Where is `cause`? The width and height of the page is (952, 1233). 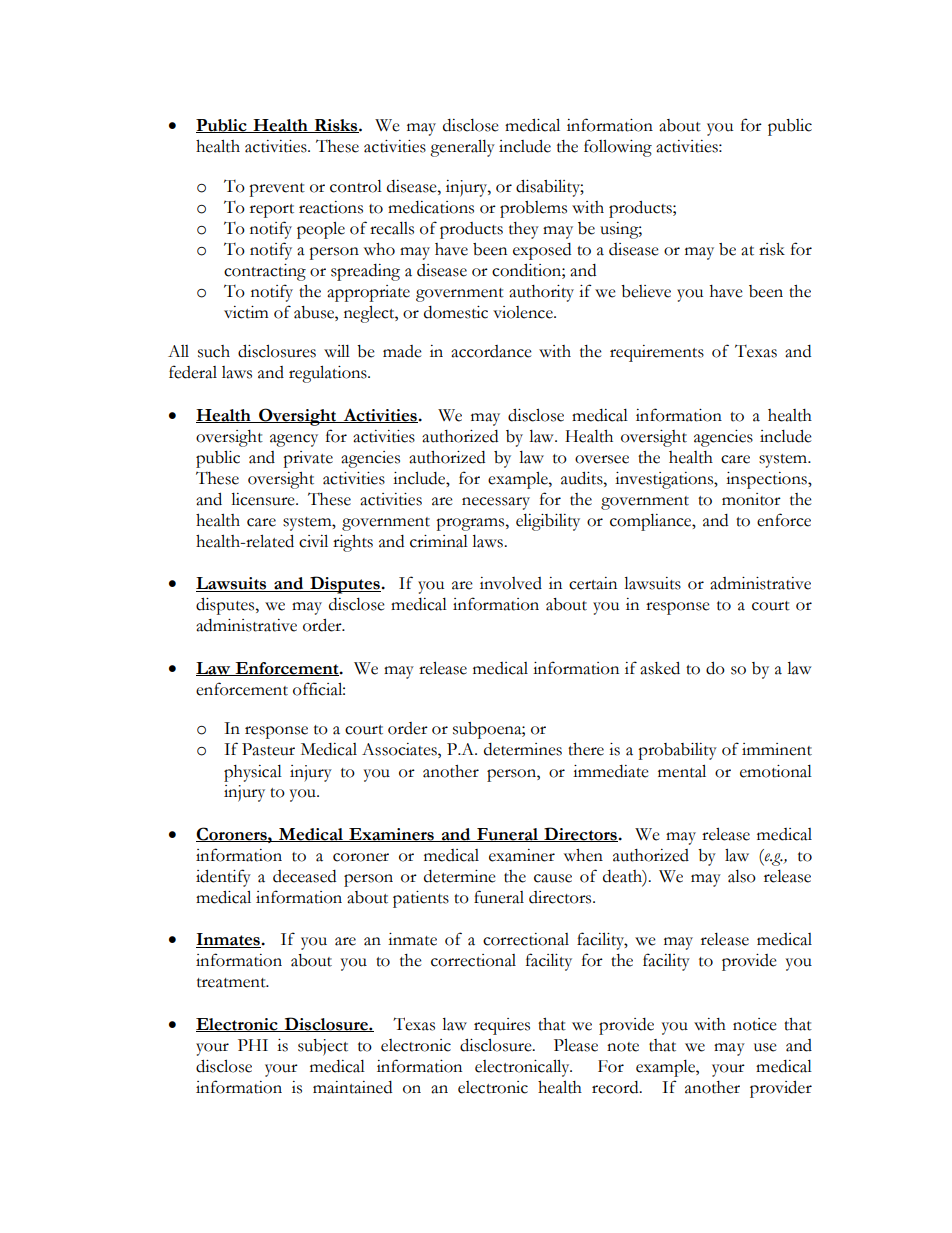
cause is located at coordinates (553, 878).
